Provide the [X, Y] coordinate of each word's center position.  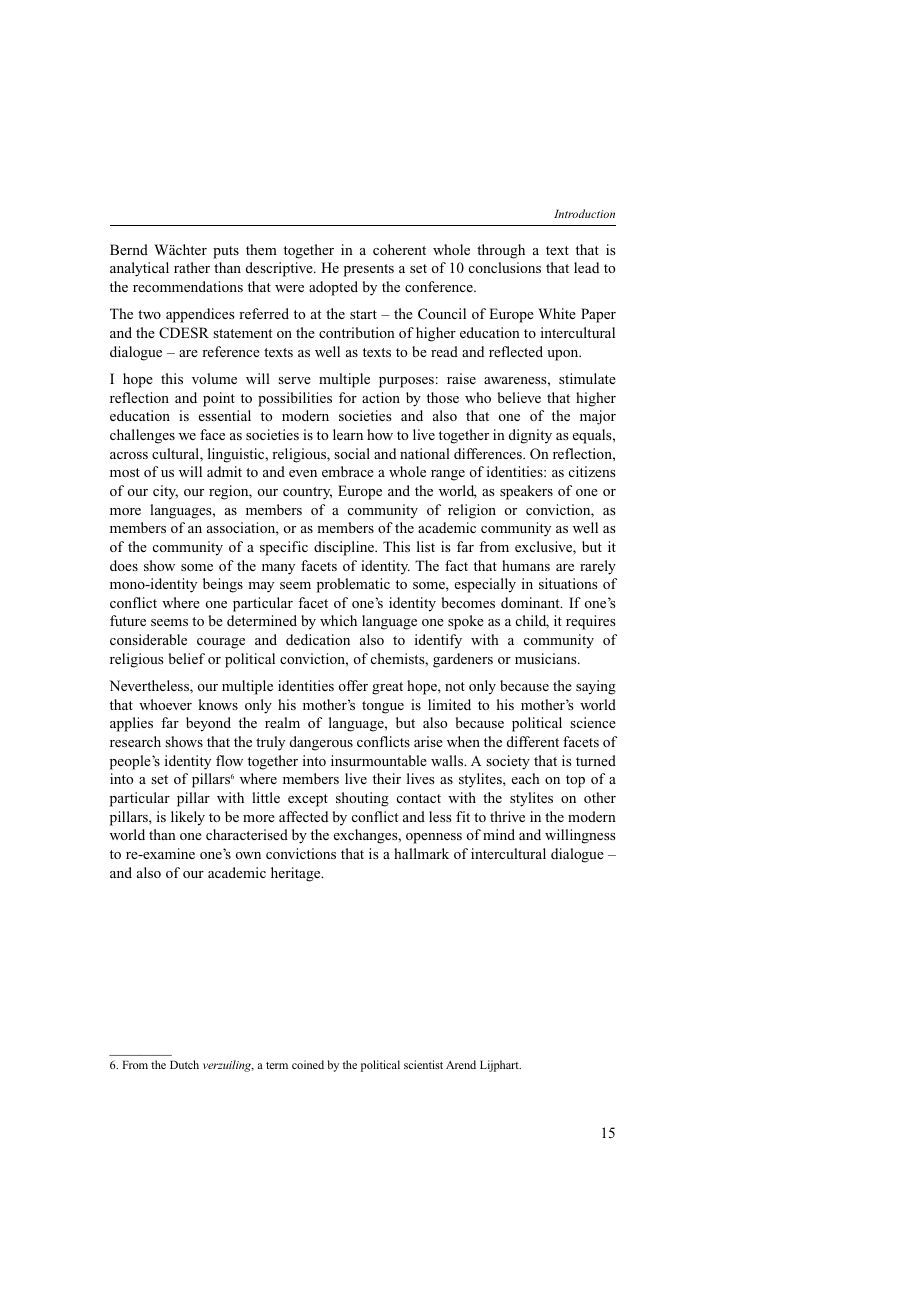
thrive [507, 816]
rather [192, 267]
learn [348, 434]
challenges [142, 436]
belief [186, 658]
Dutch [184, 1064]
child [532, 622]
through [501, 251]
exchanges [367, 836]
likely [188, 818]
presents [369, 270]
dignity [530, 436]
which [338, 620]
